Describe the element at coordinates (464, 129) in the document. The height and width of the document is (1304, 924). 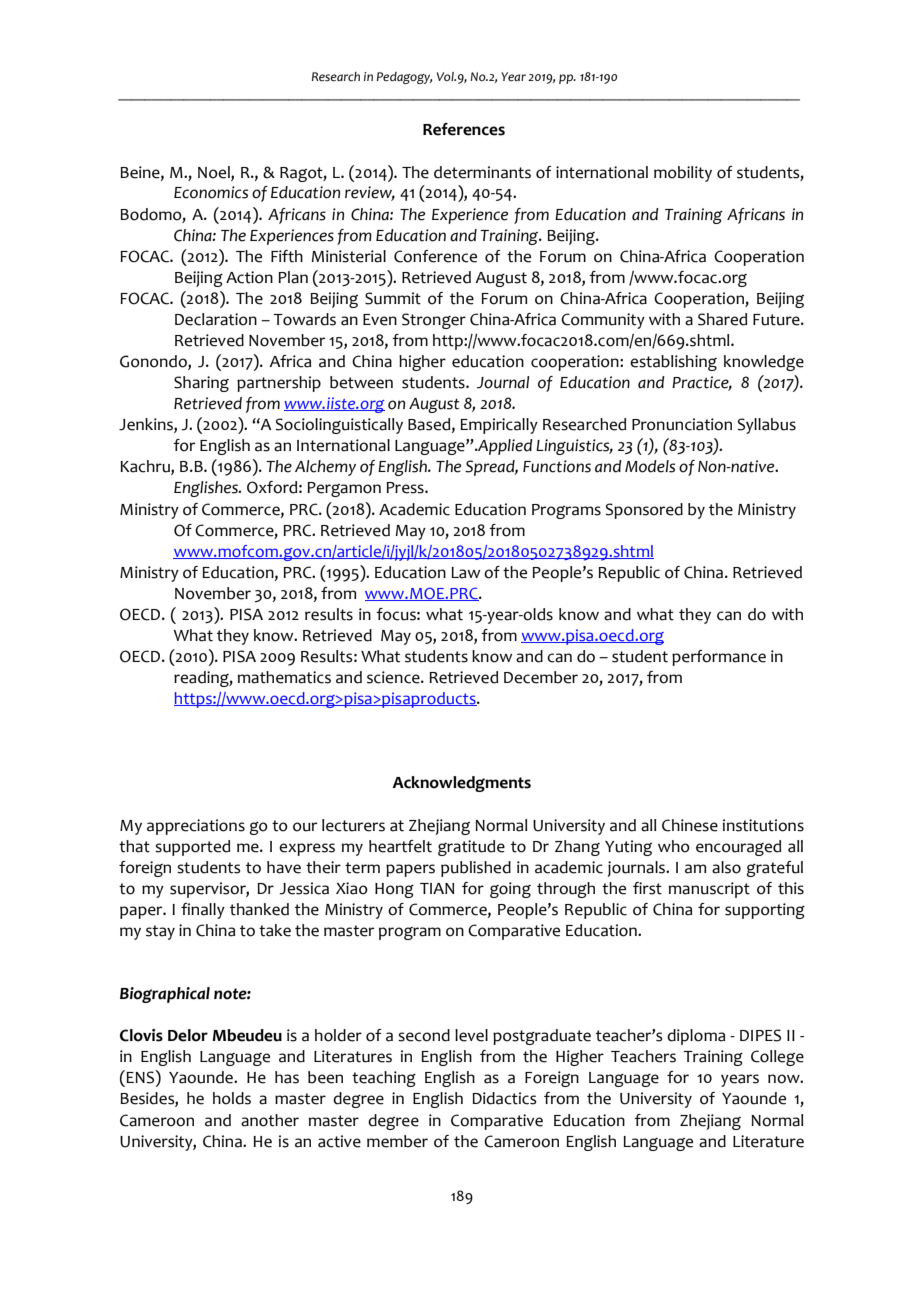
I see `References` at that location.
